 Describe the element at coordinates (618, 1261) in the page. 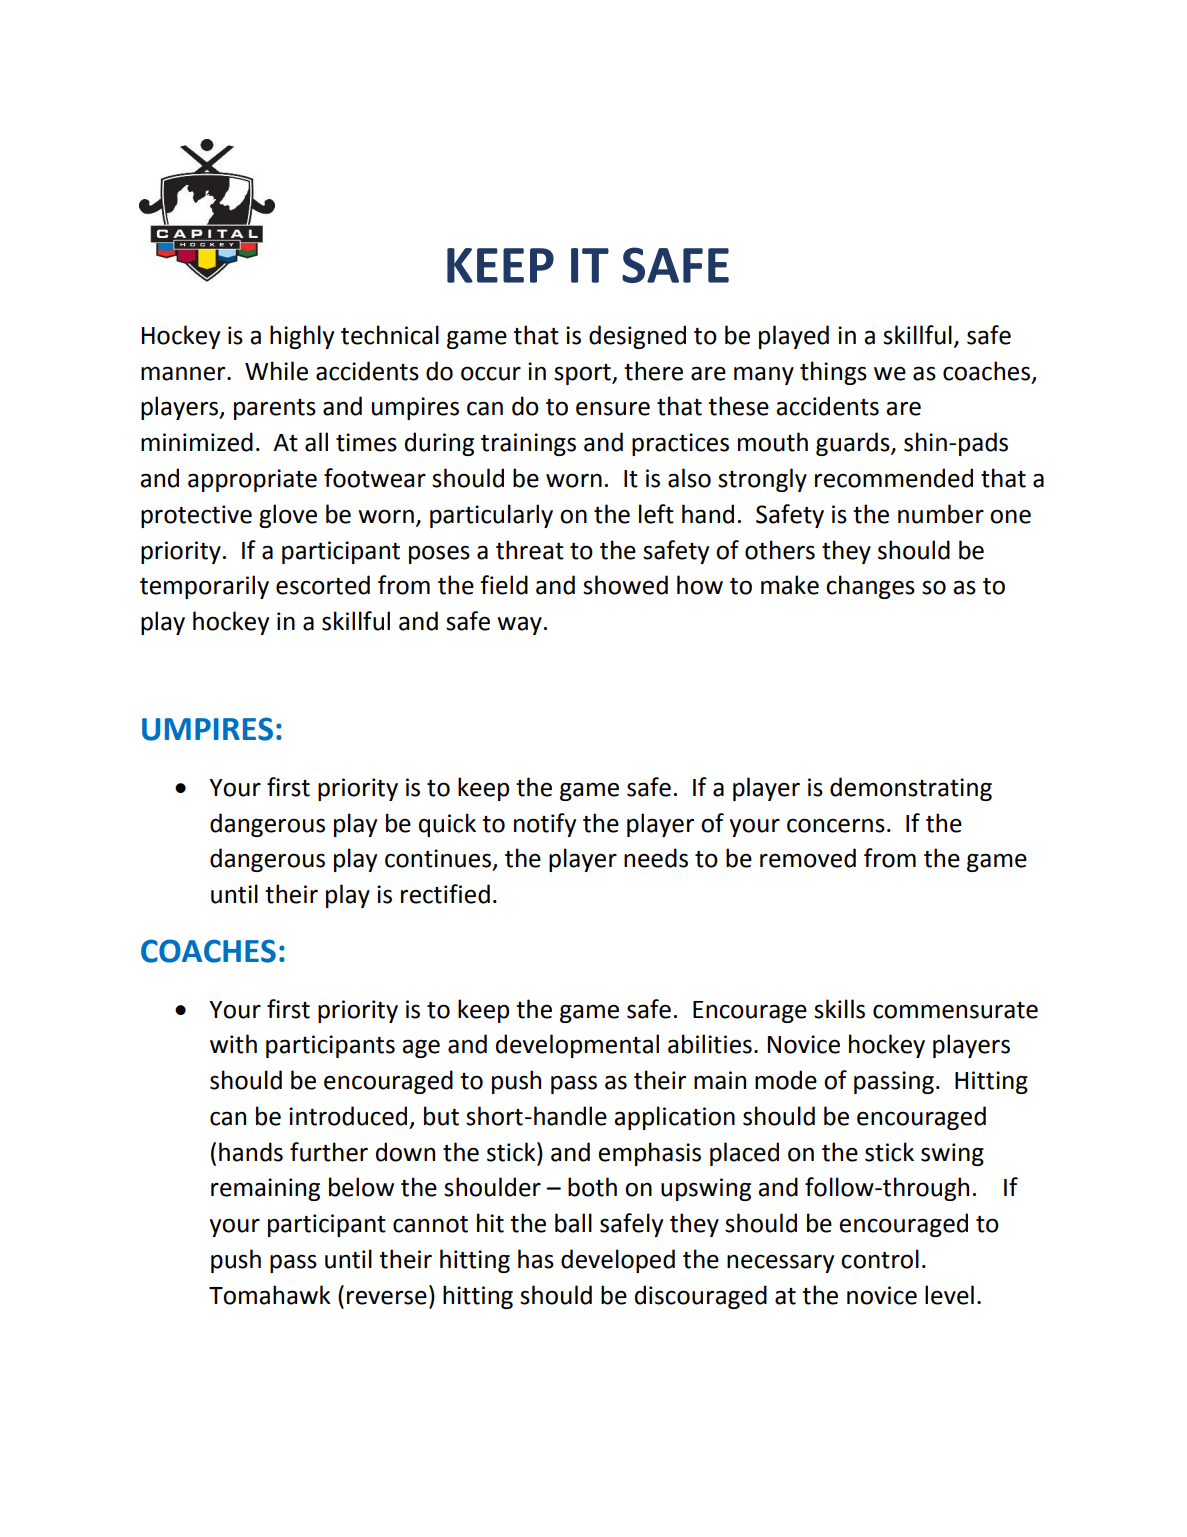

I see `developed` at that location.
